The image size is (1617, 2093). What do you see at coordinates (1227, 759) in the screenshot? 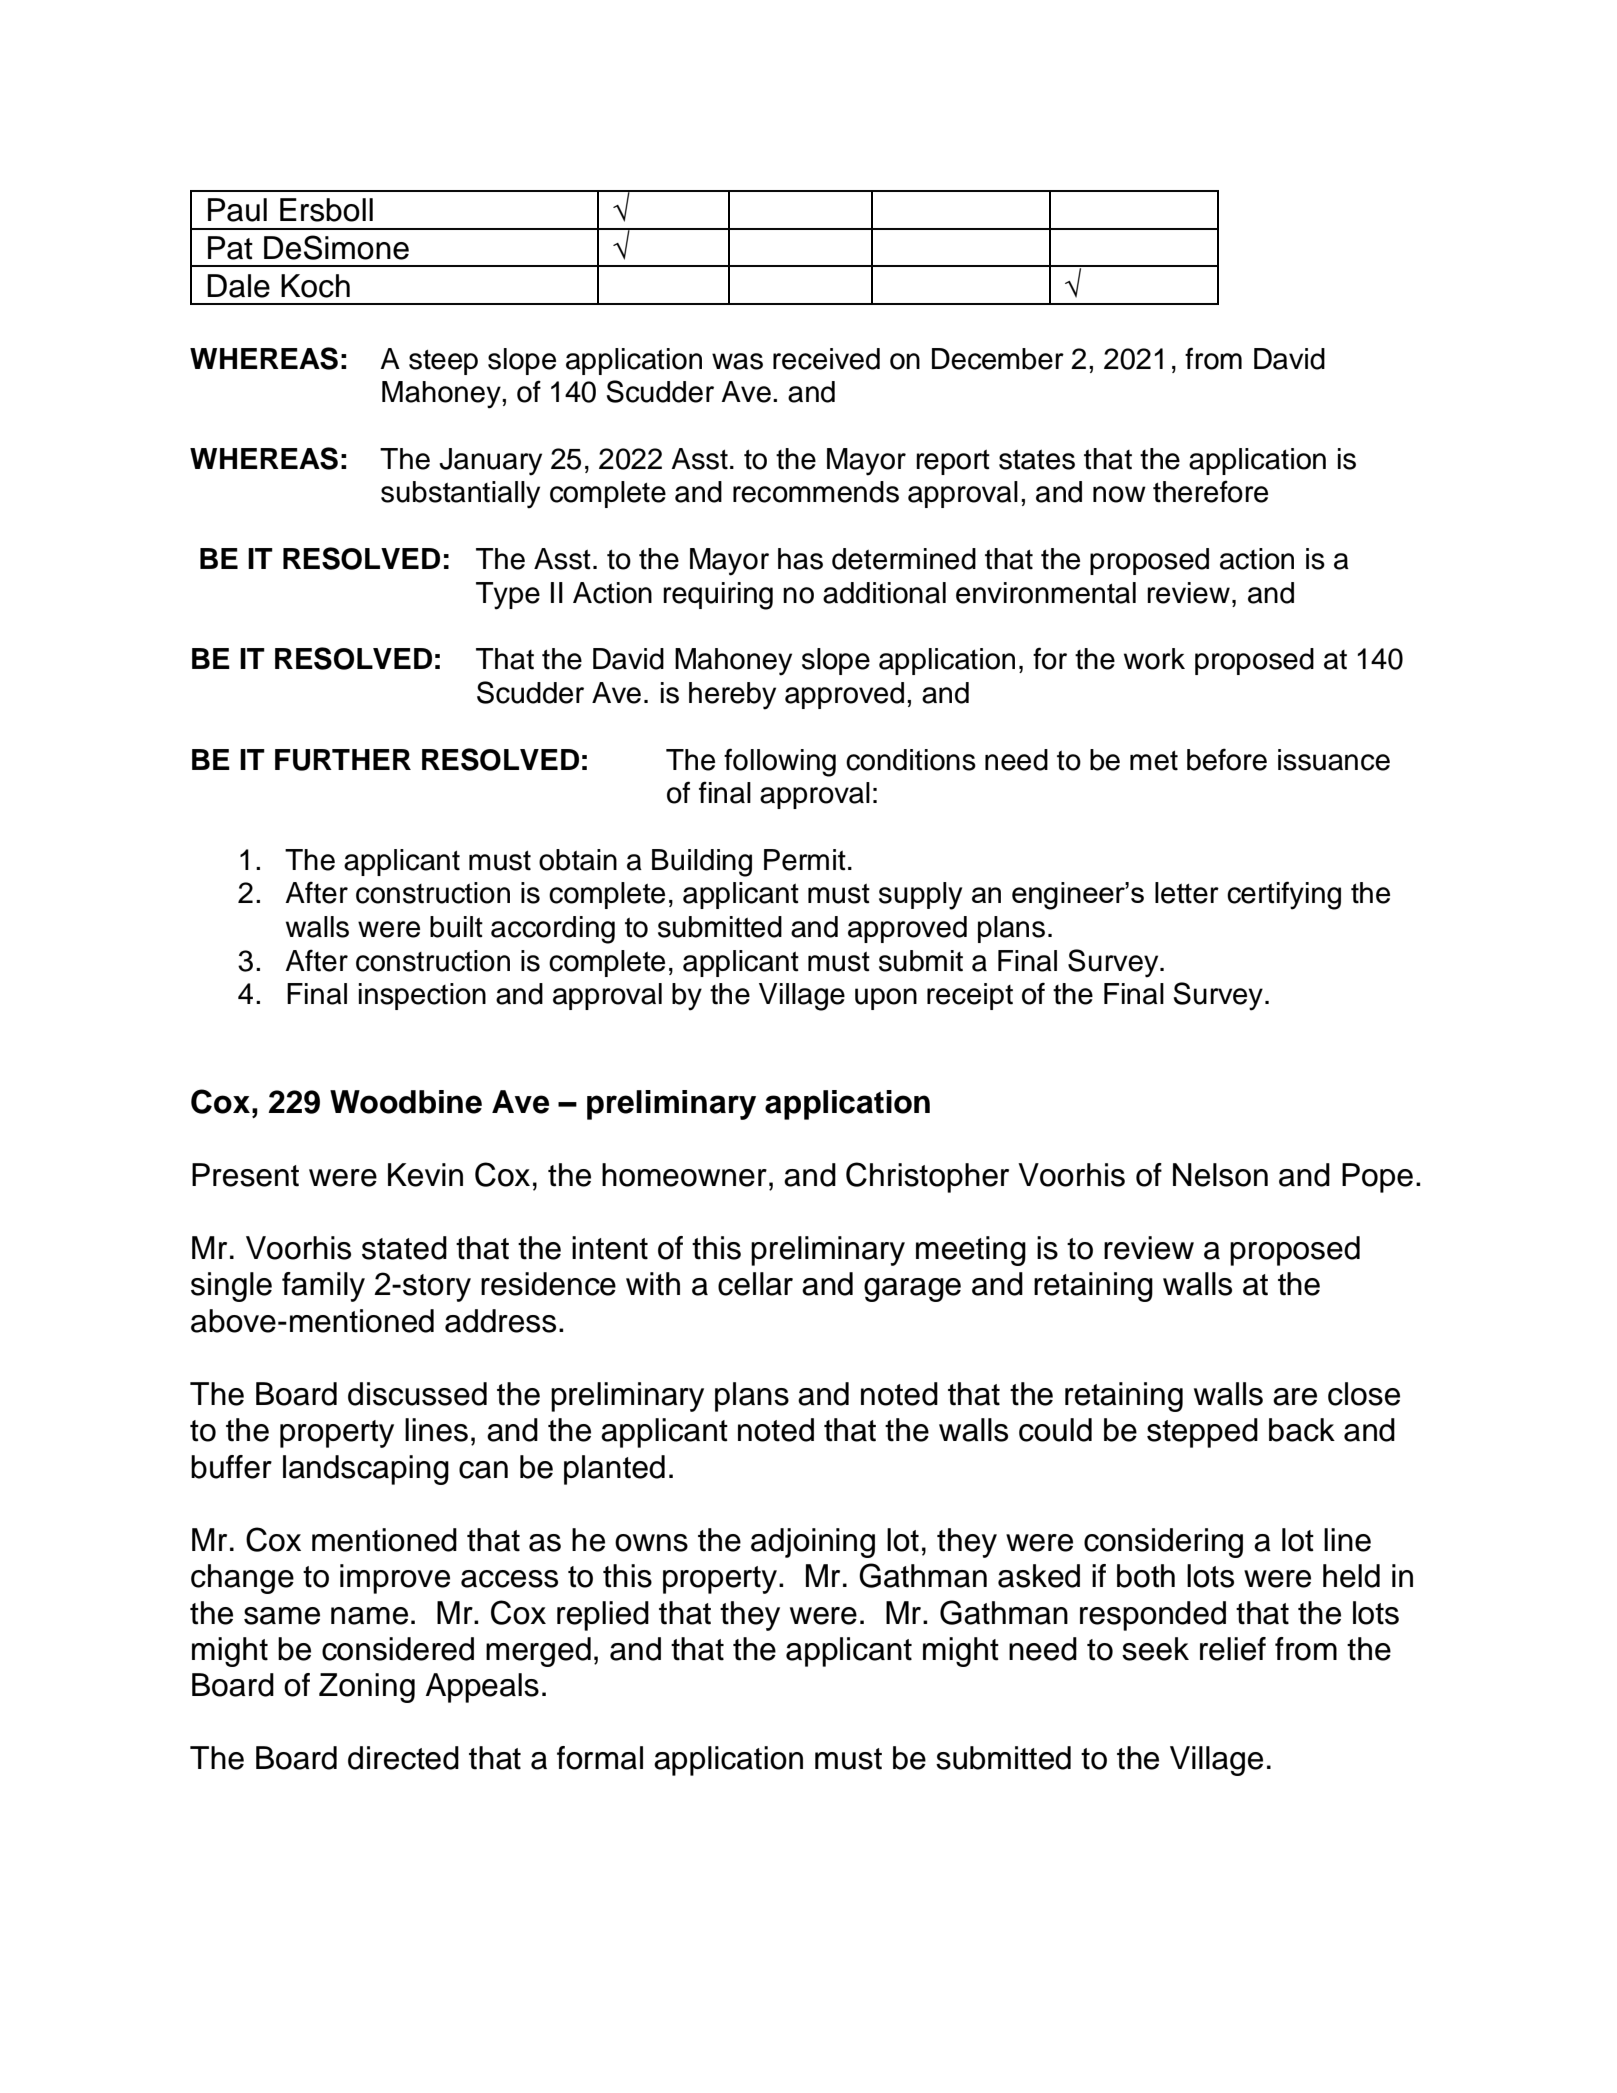
I see `before` at bounding box center [1227, 759].
